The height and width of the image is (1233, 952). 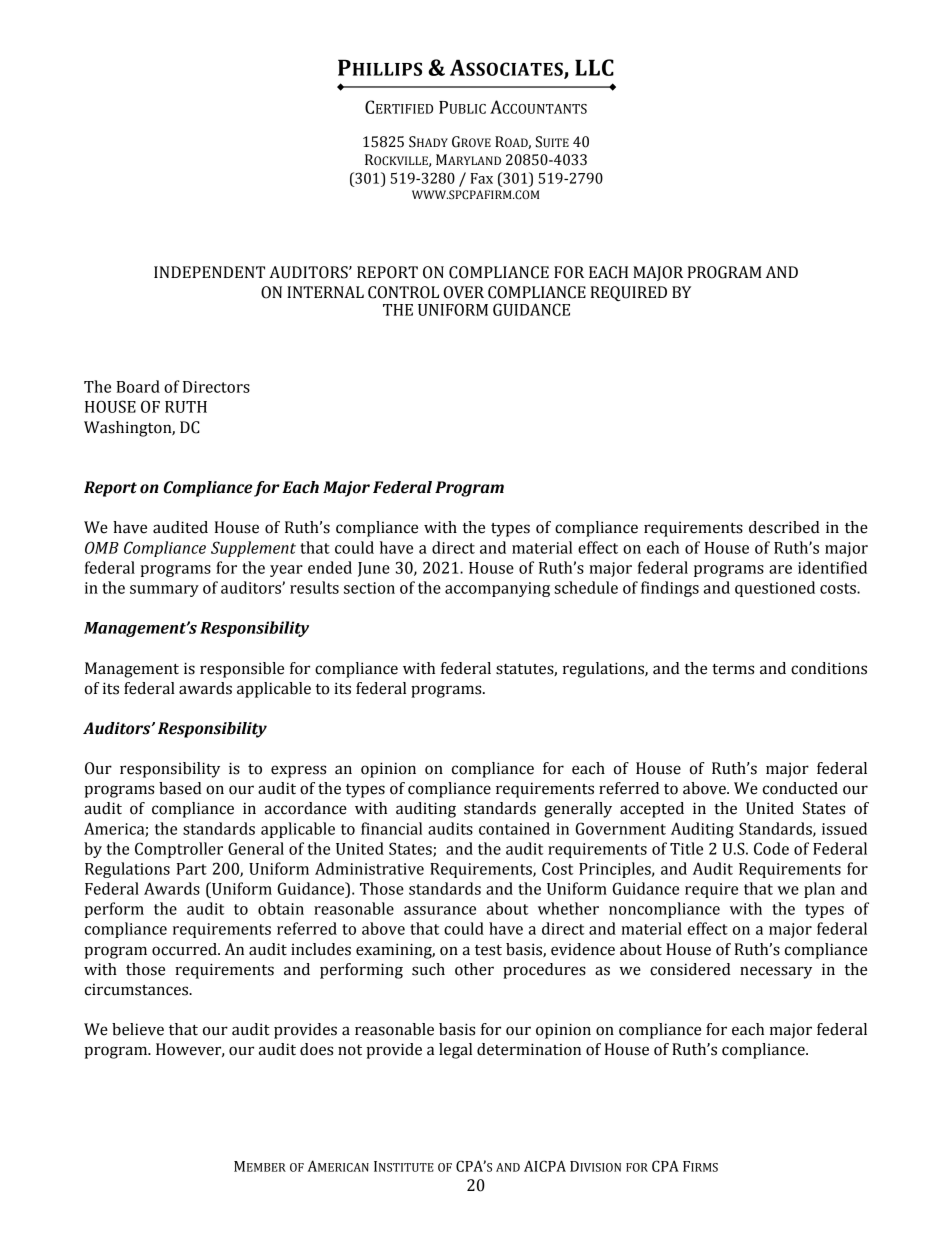 What do you see at coordinates (164, 591) in the image?
I see `summary` at bounding box center [164, 591].
